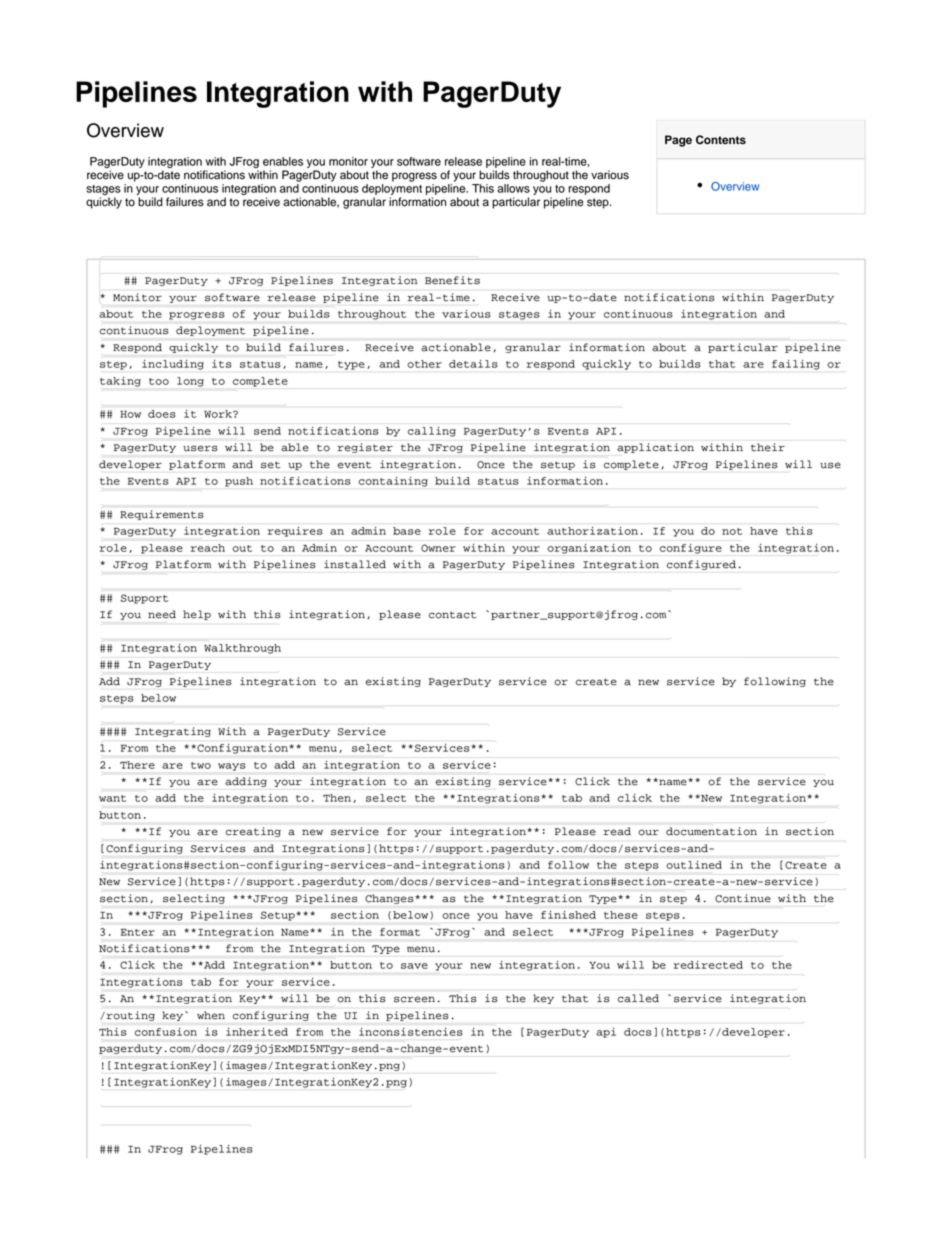  Describe the element at coordinates (708, 965) in the page. I see `redirected` at that location.
